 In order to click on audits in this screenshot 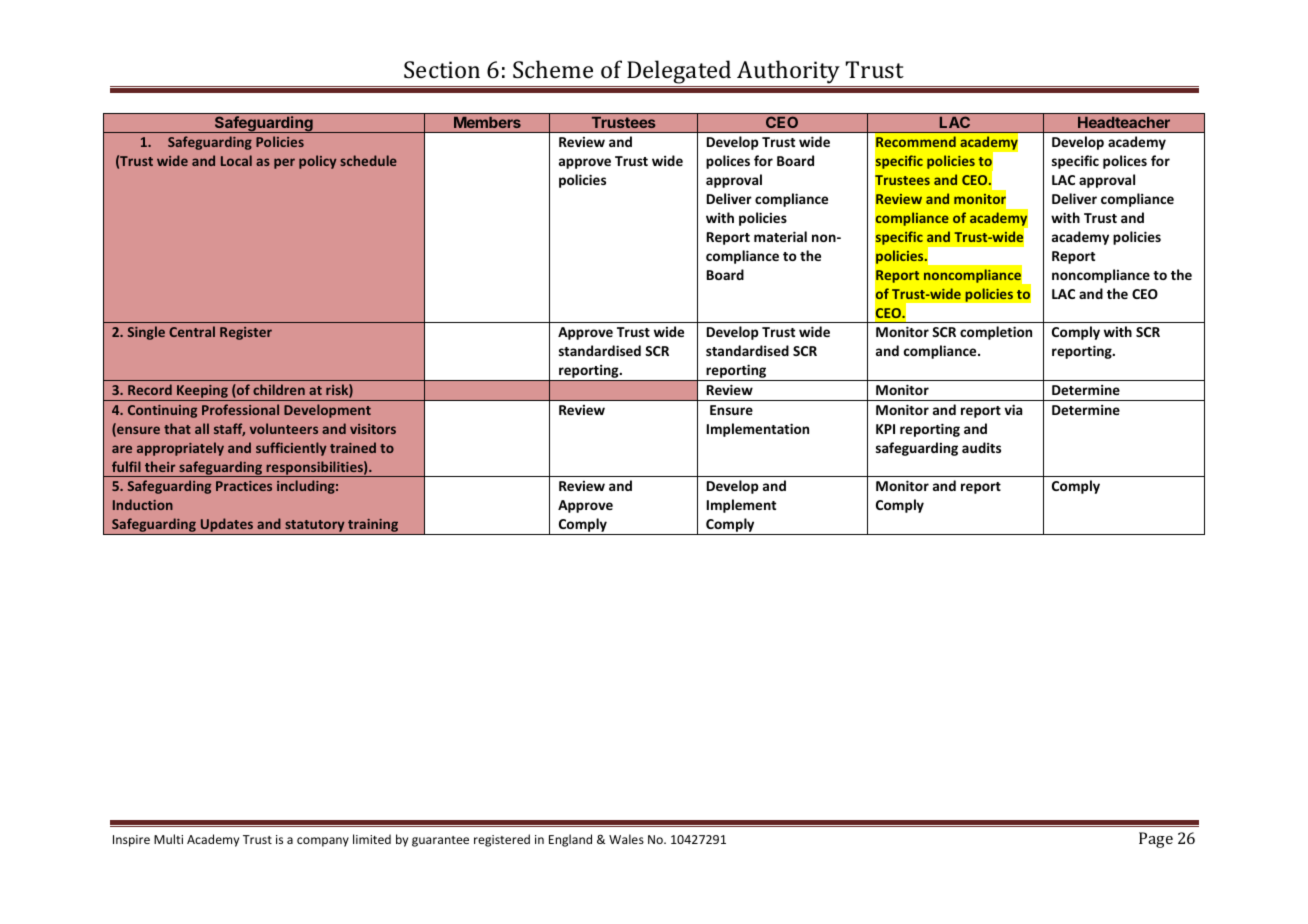, I will do `click(981, 447)`.
